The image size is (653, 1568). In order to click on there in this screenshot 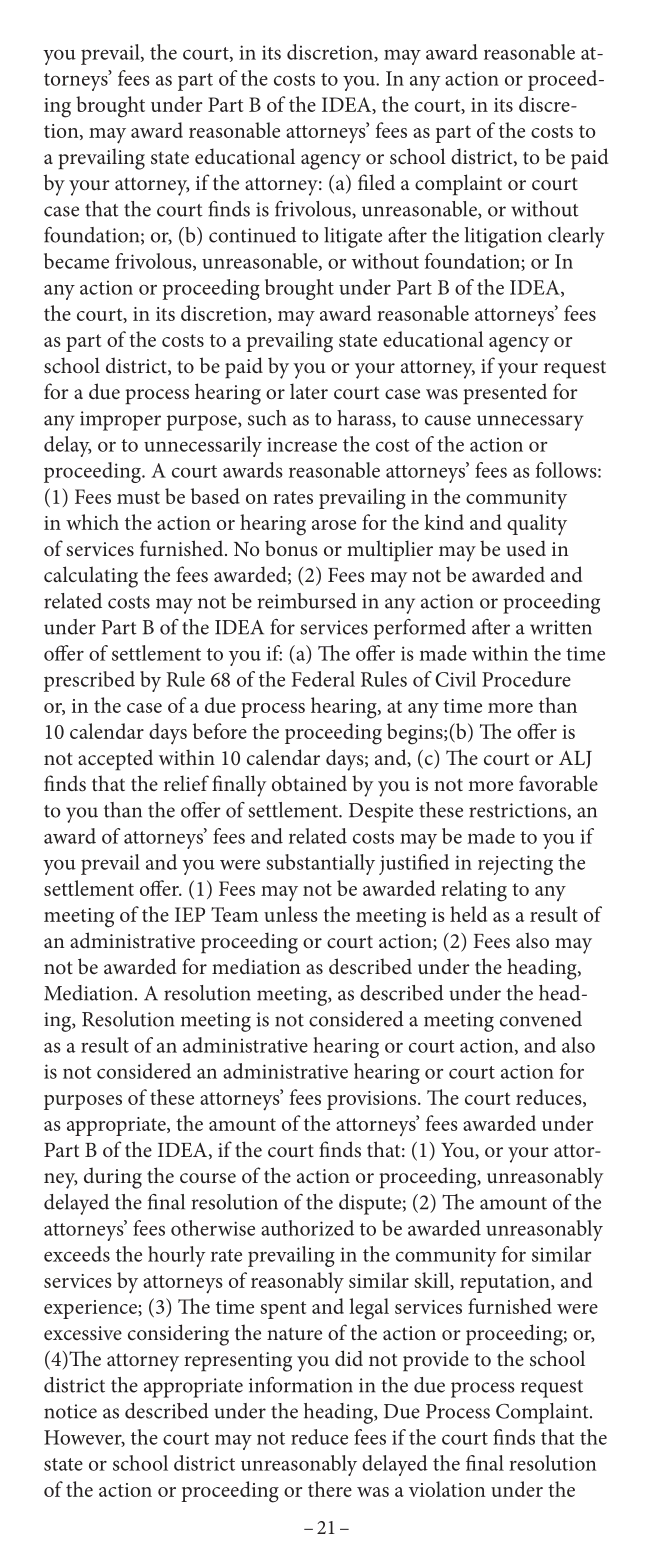, I will do `click(330, 1489)`.
